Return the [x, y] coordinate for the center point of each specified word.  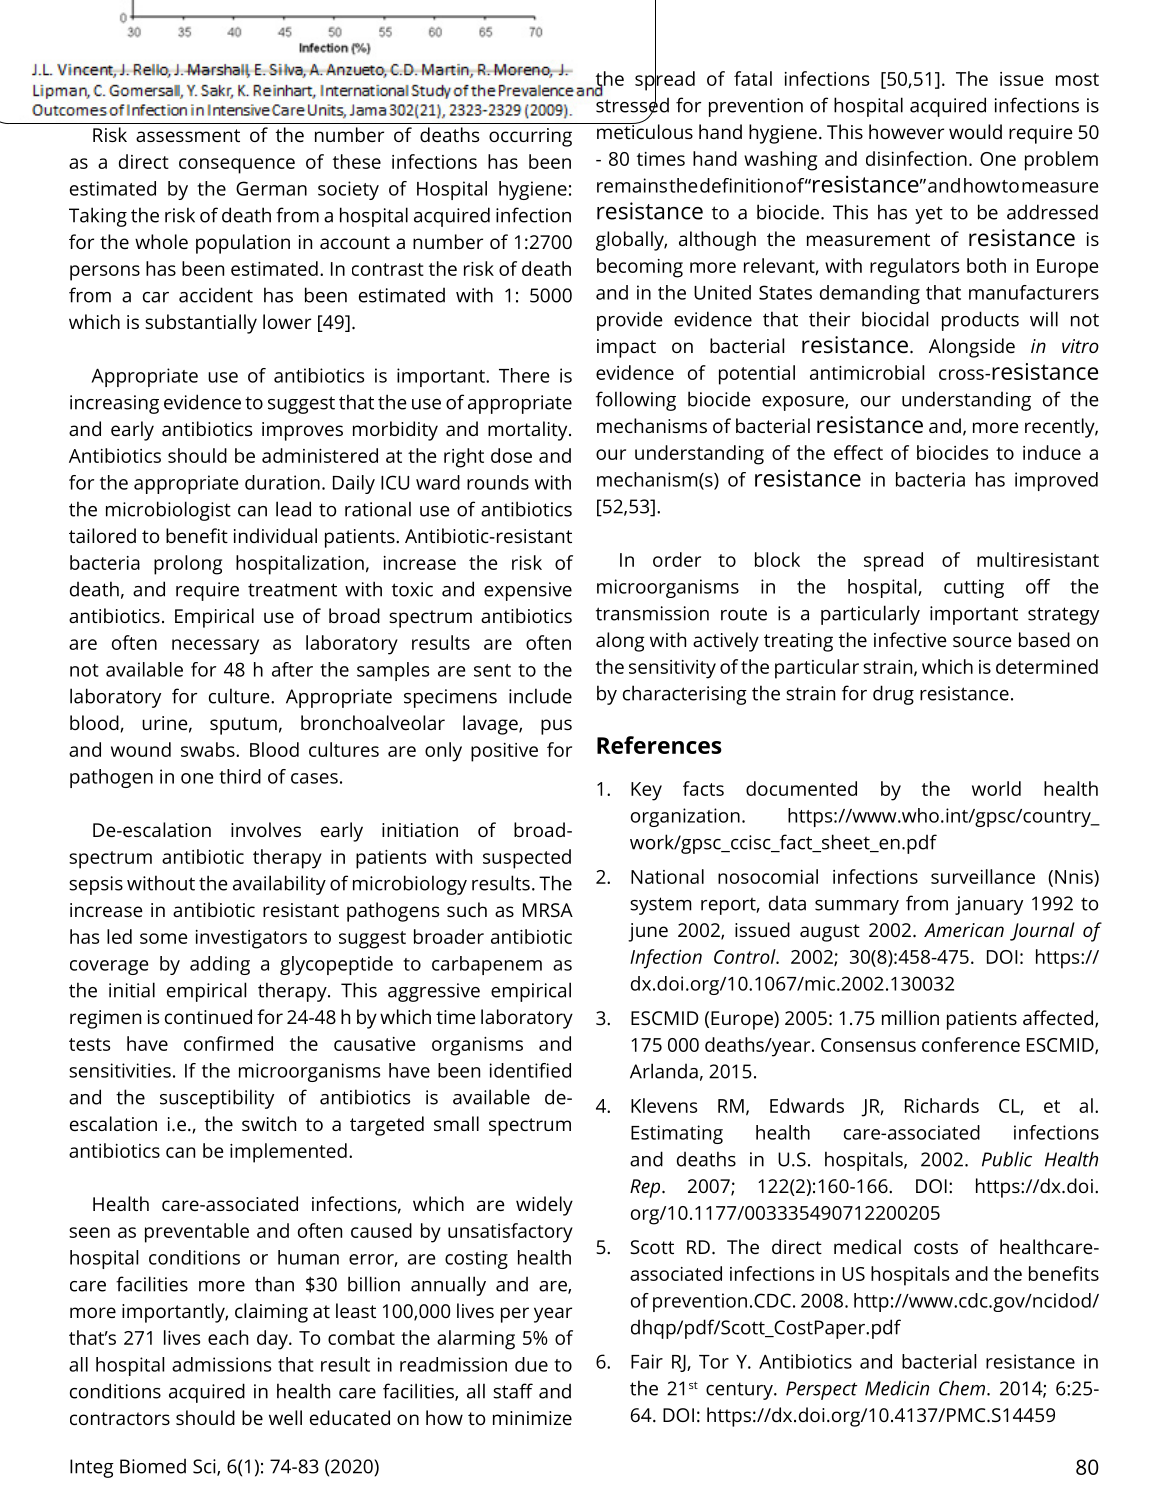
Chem [962, 1388]
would [975, 131]
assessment [188, 135]
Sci [205, 1467]
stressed [632, 105]
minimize [532, 1418]
